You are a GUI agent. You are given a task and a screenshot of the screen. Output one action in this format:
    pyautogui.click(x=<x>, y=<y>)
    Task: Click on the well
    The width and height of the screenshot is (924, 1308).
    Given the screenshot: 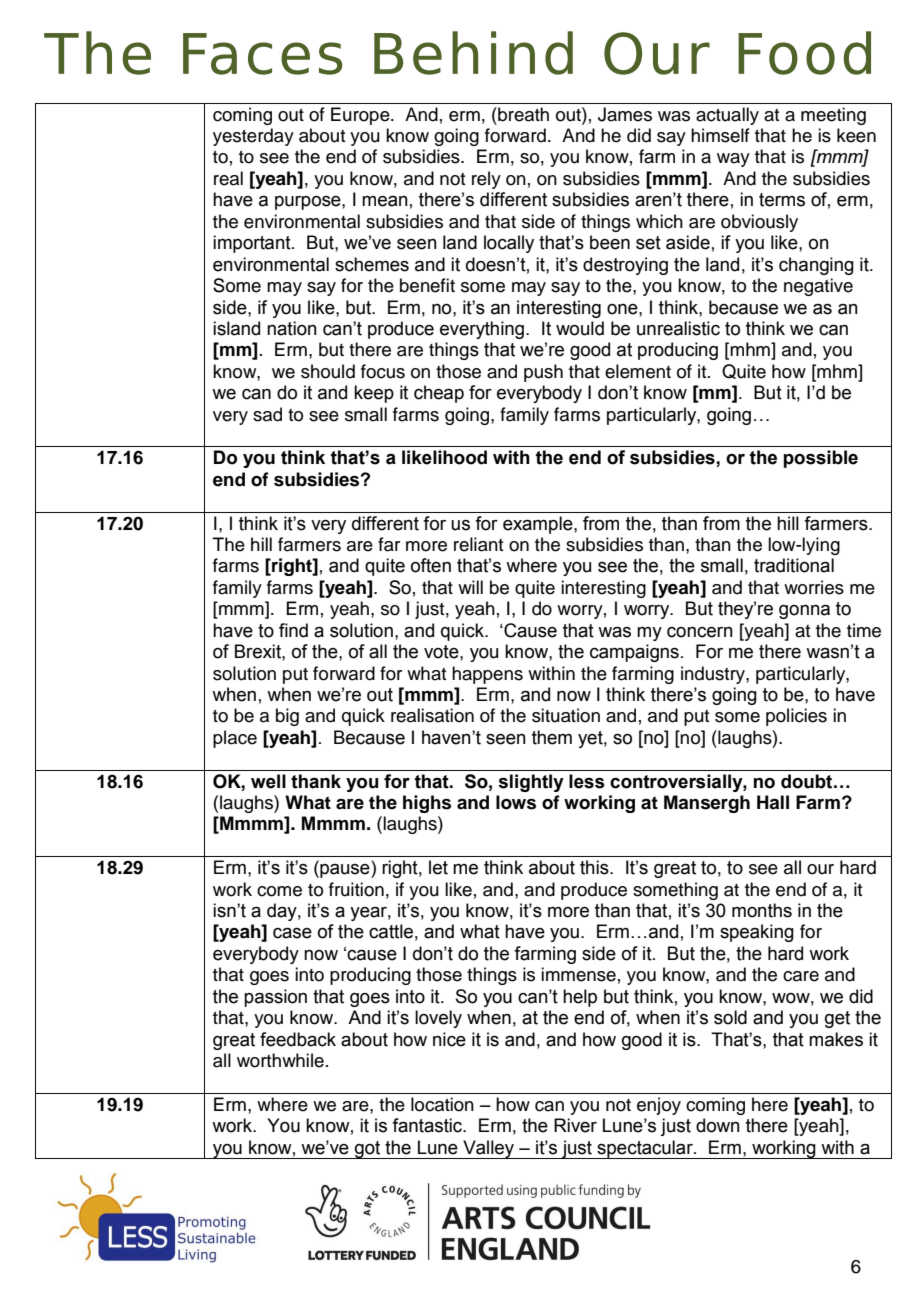 What is the action you would take?
    pyautogui.click(x=268, y=781)
